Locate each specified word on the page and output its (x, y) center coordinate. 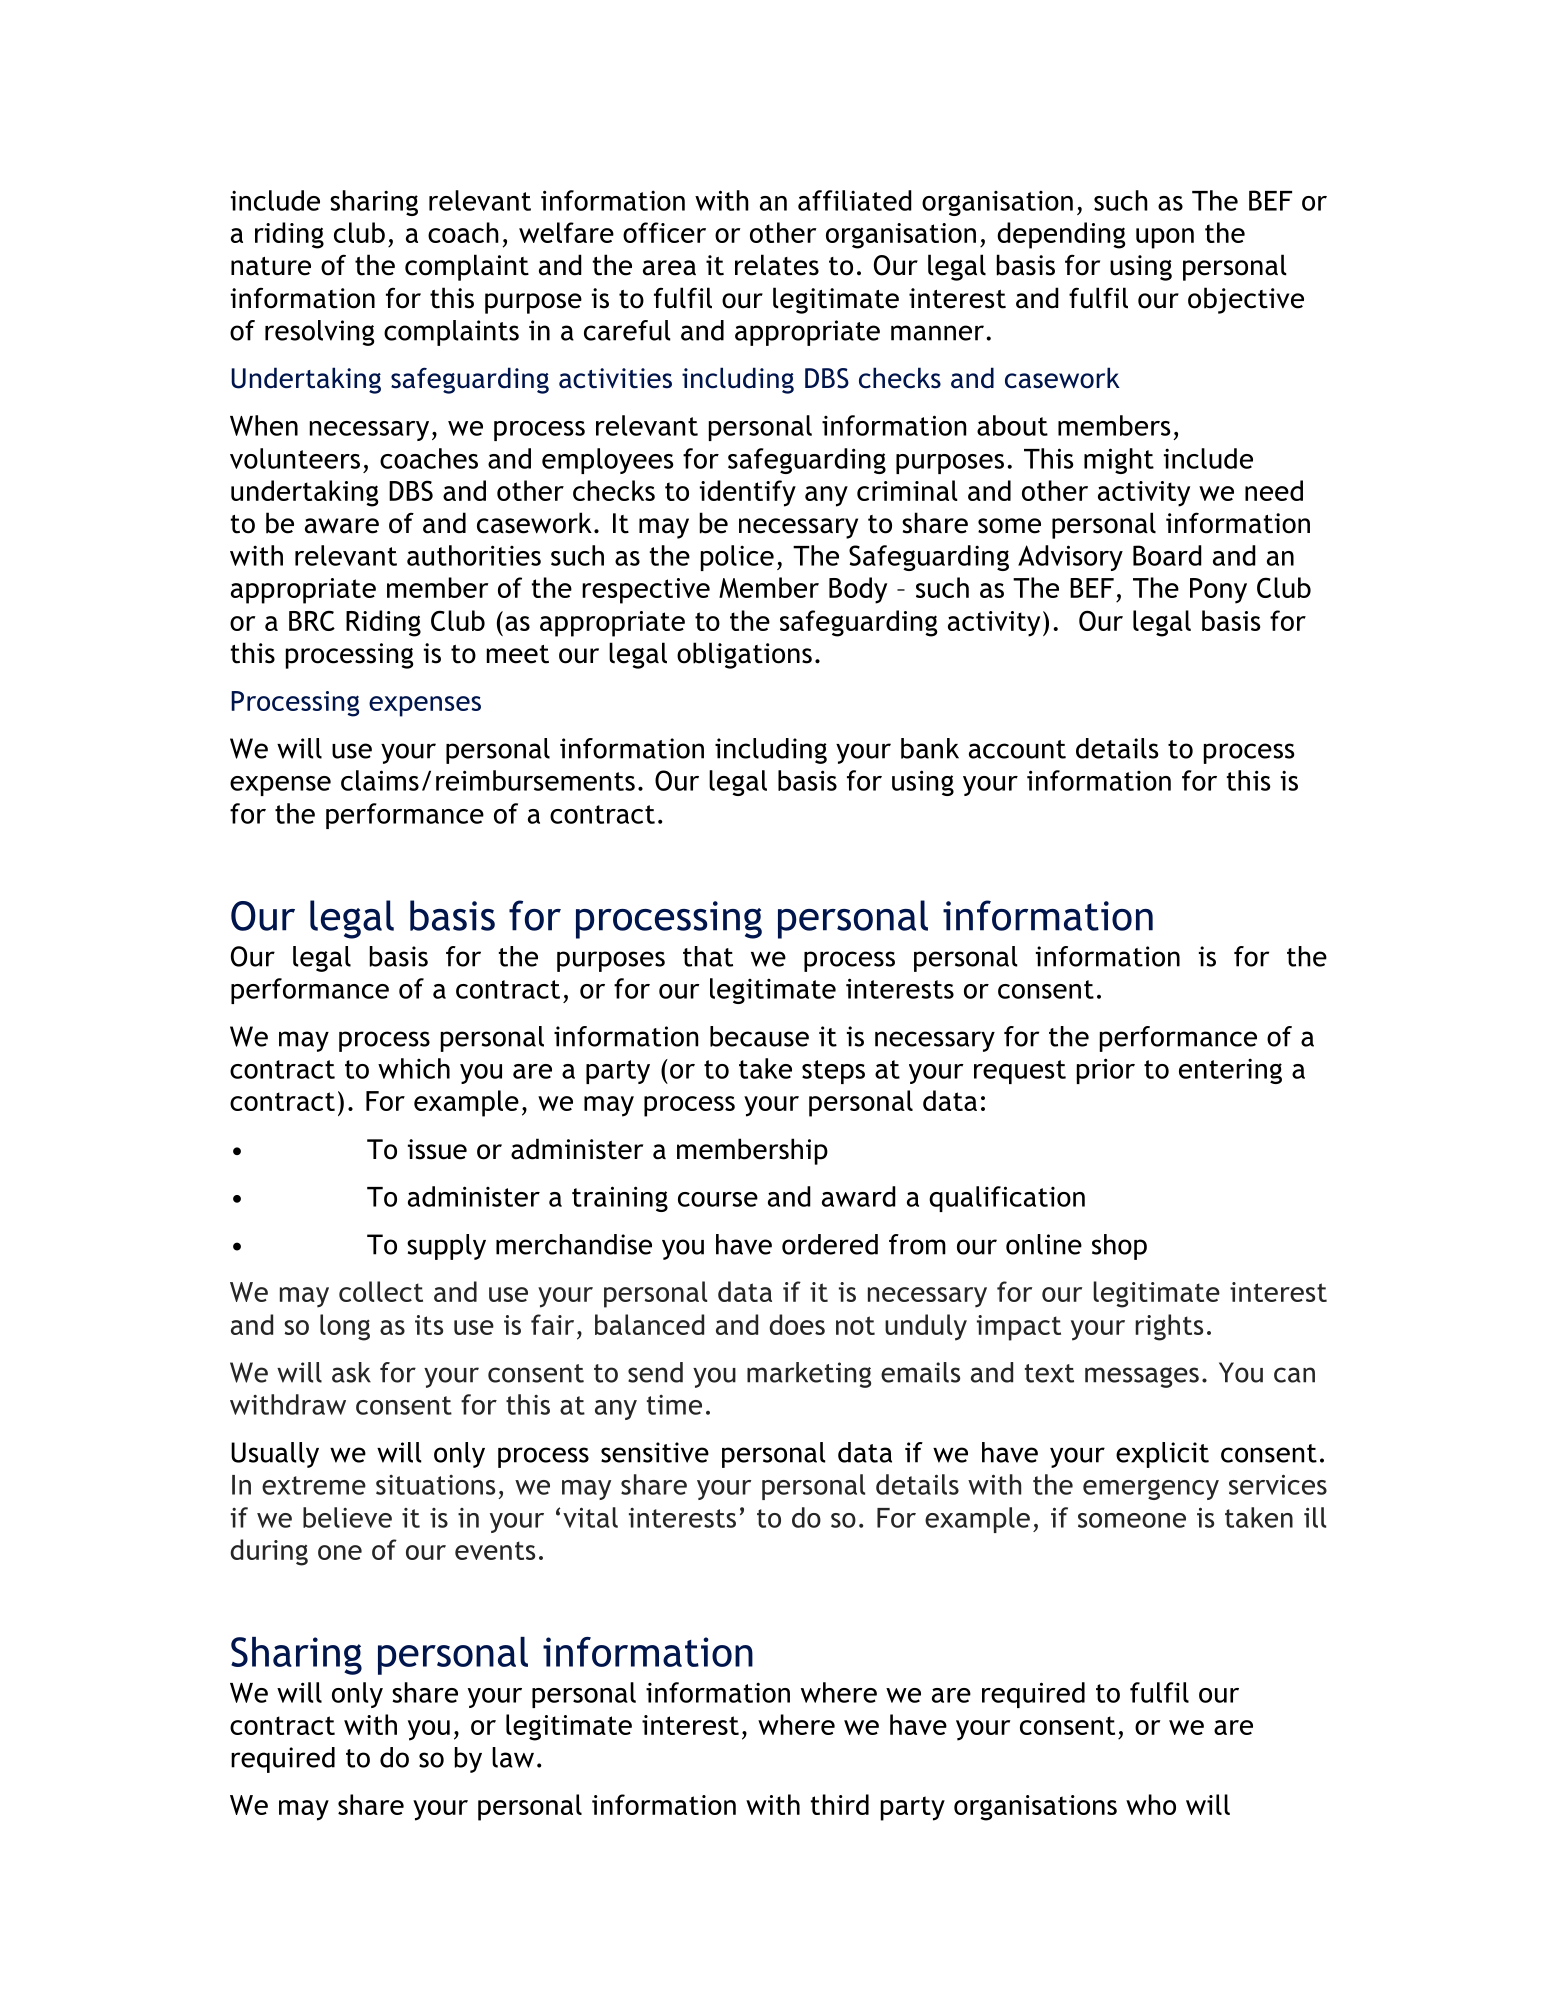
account (1017, 749)
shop (1119, 1247)
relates (777, 265)
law (513, 1757)
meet (518, 654)
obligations (744, 655)
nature (271, 266)
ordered (830, 1244)
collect (381, 1291)
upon (1165, 238)
